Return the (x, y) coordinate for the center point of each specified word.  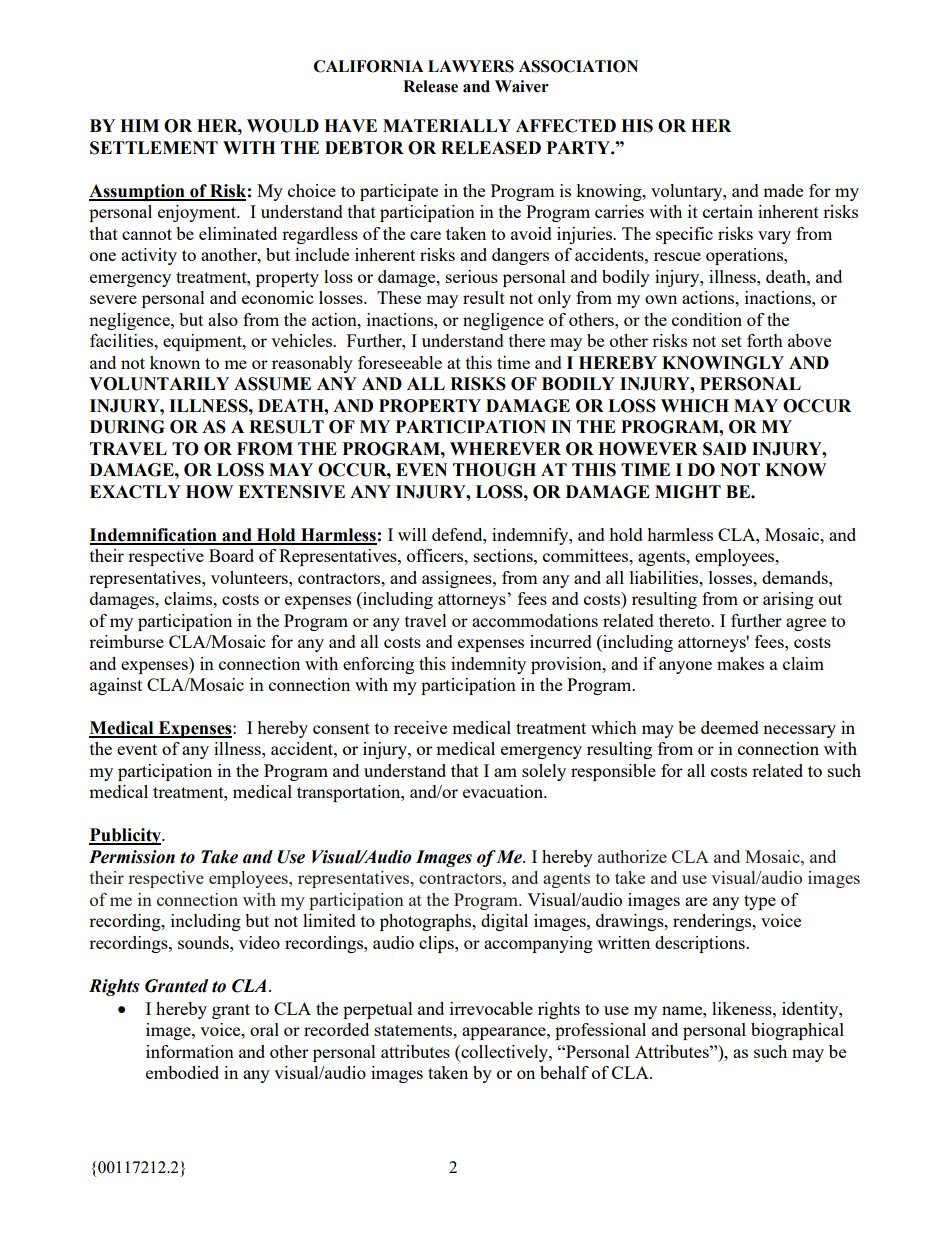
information (190, 1051)
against (116, 686)
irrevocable (491, 1008)
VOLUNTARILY (159, 384)
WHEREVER (505, 448)
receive (420, 727)
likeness (743, 1008)
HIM (139, 125)
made (783, 190)
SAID (724, 449)
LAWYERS (471, 66)
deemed (730, 727)
